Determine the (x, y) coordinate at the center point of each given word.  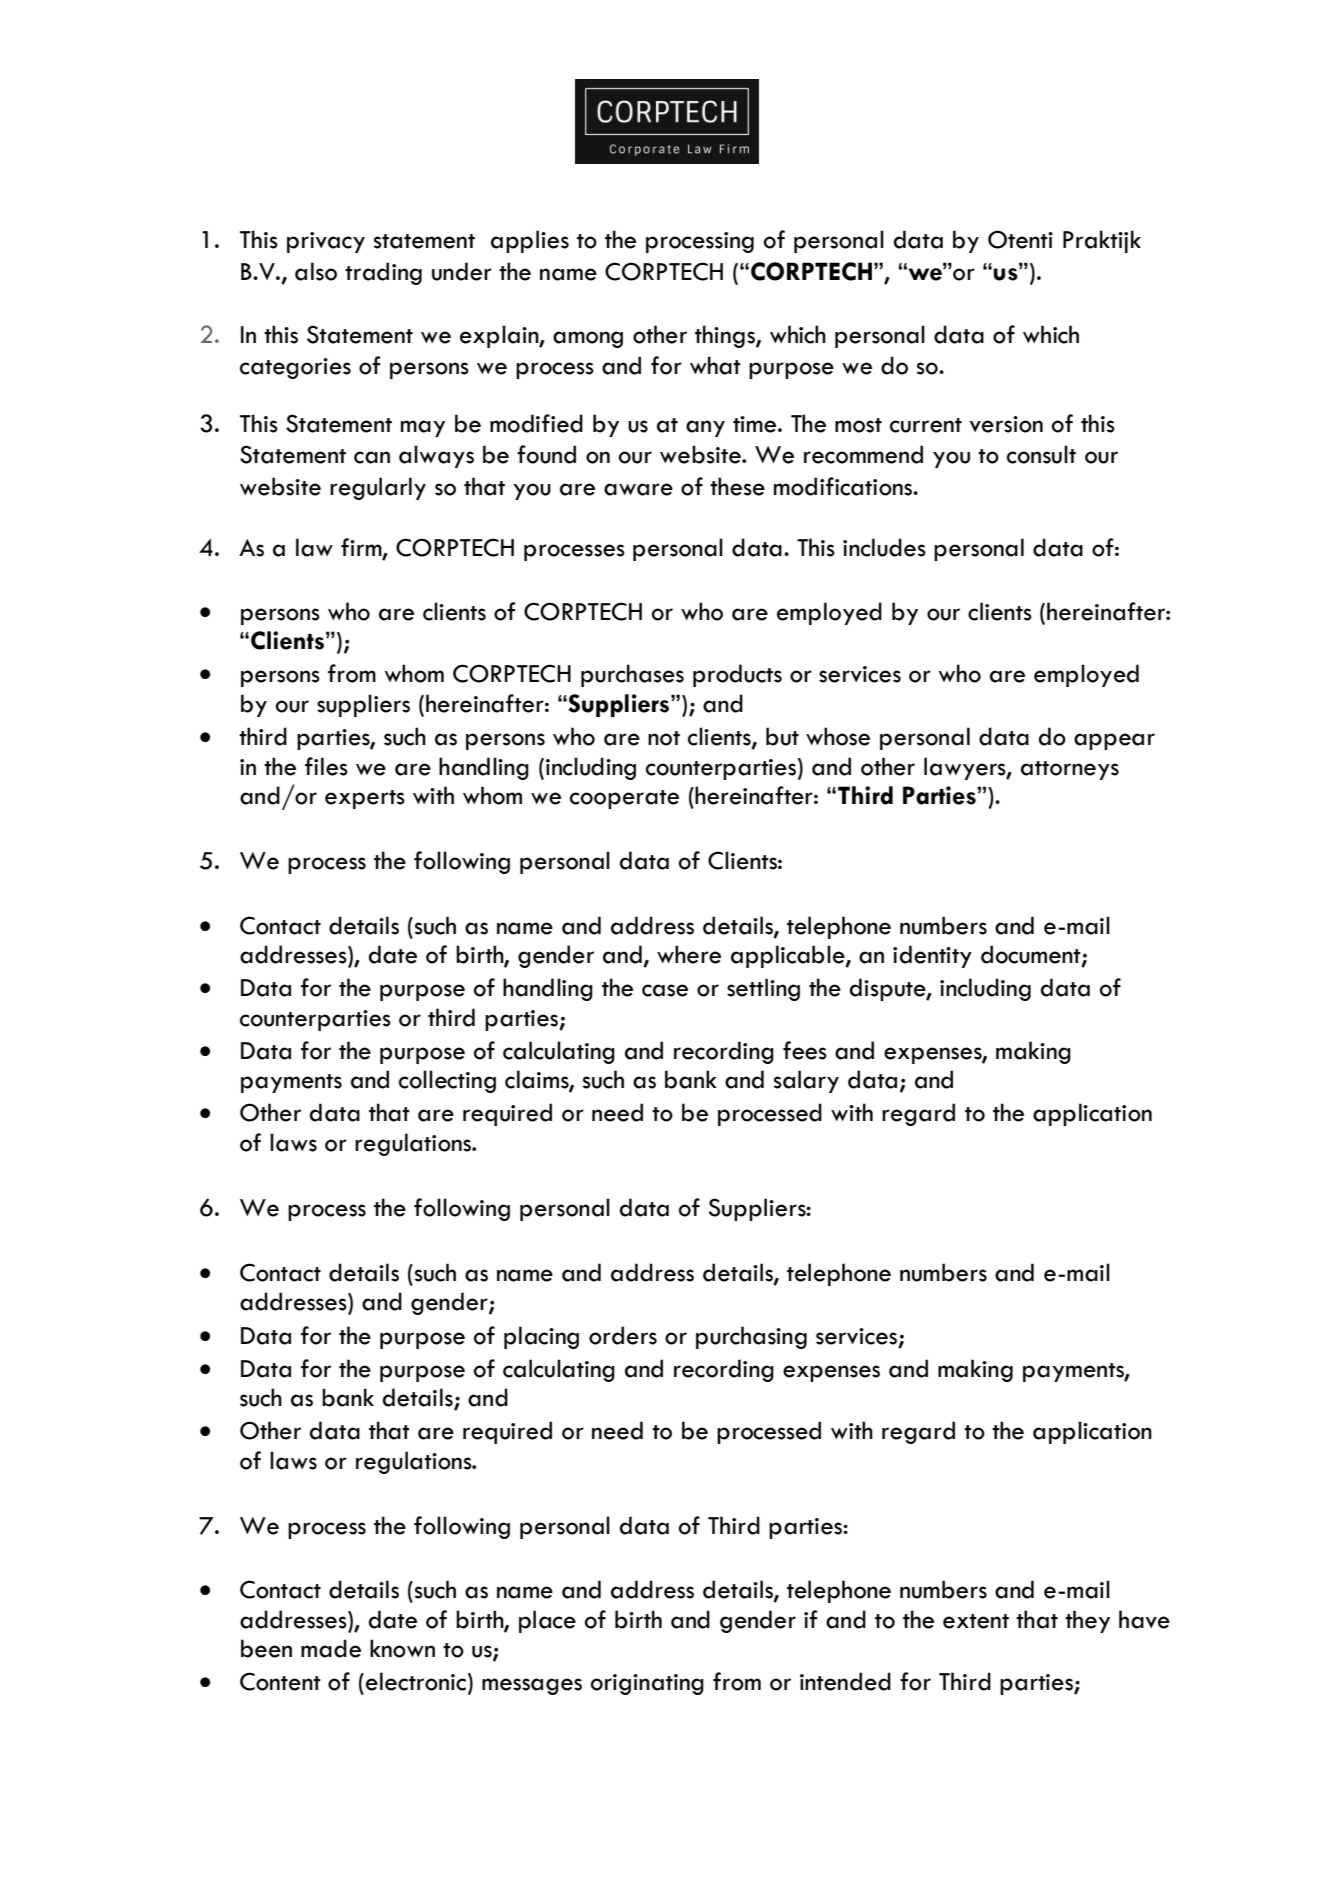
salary (806, 1081)
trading (383, 273)
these (737, 486)
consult (1041, 454)
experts (365, 799)
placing (541, 1337)
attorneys (1070, 770)
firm (362, 548)
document (1032, 955)
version (1006, 424)
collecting (447, 1081)
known (402, 1648)
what (715, 365)
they (1087, 1621)
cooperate (624, 799)
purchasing (751, 1337)
